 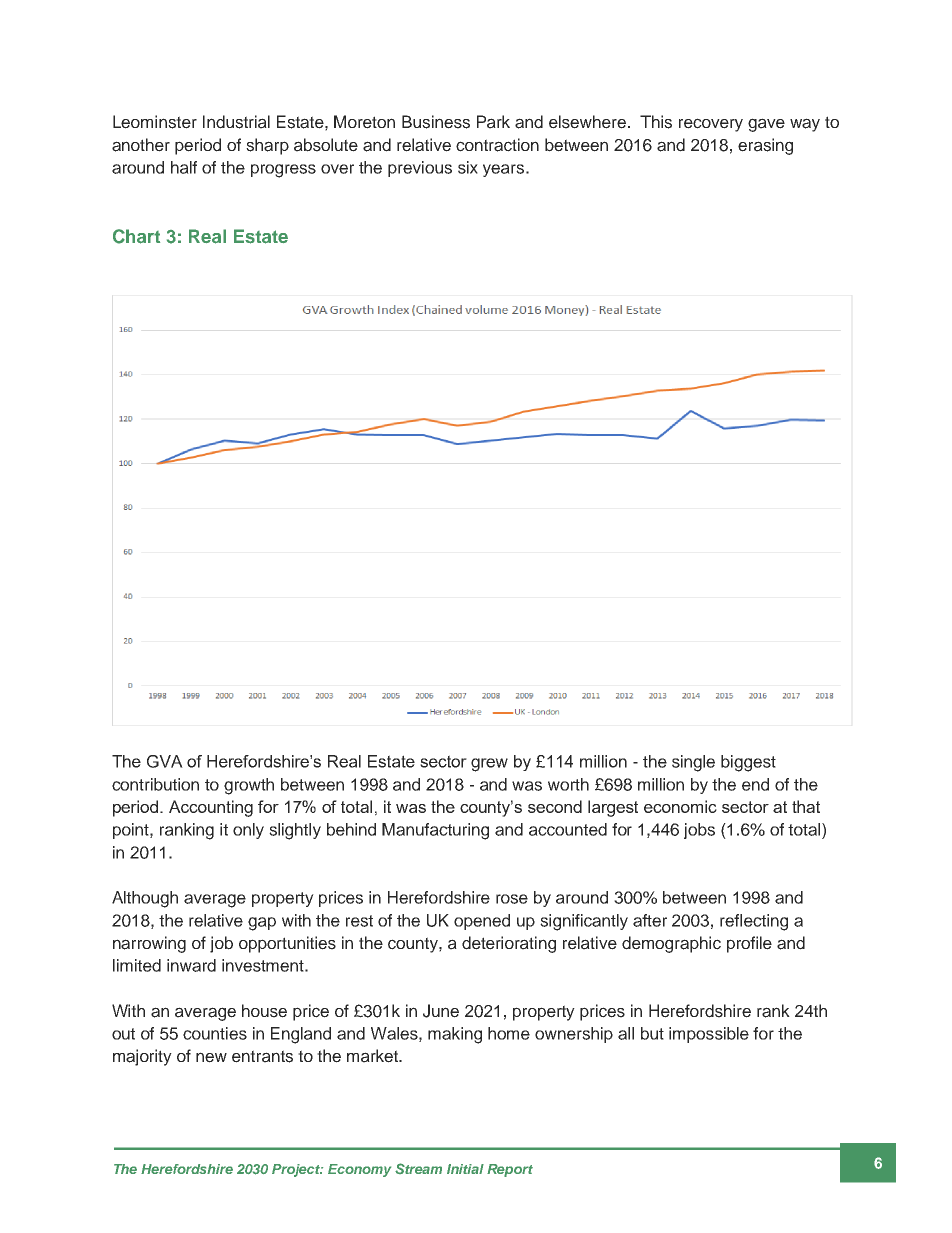 What do you see at coordinates (765, 146) in the document?
I see `erasing` at bounding box center [765, 146].
